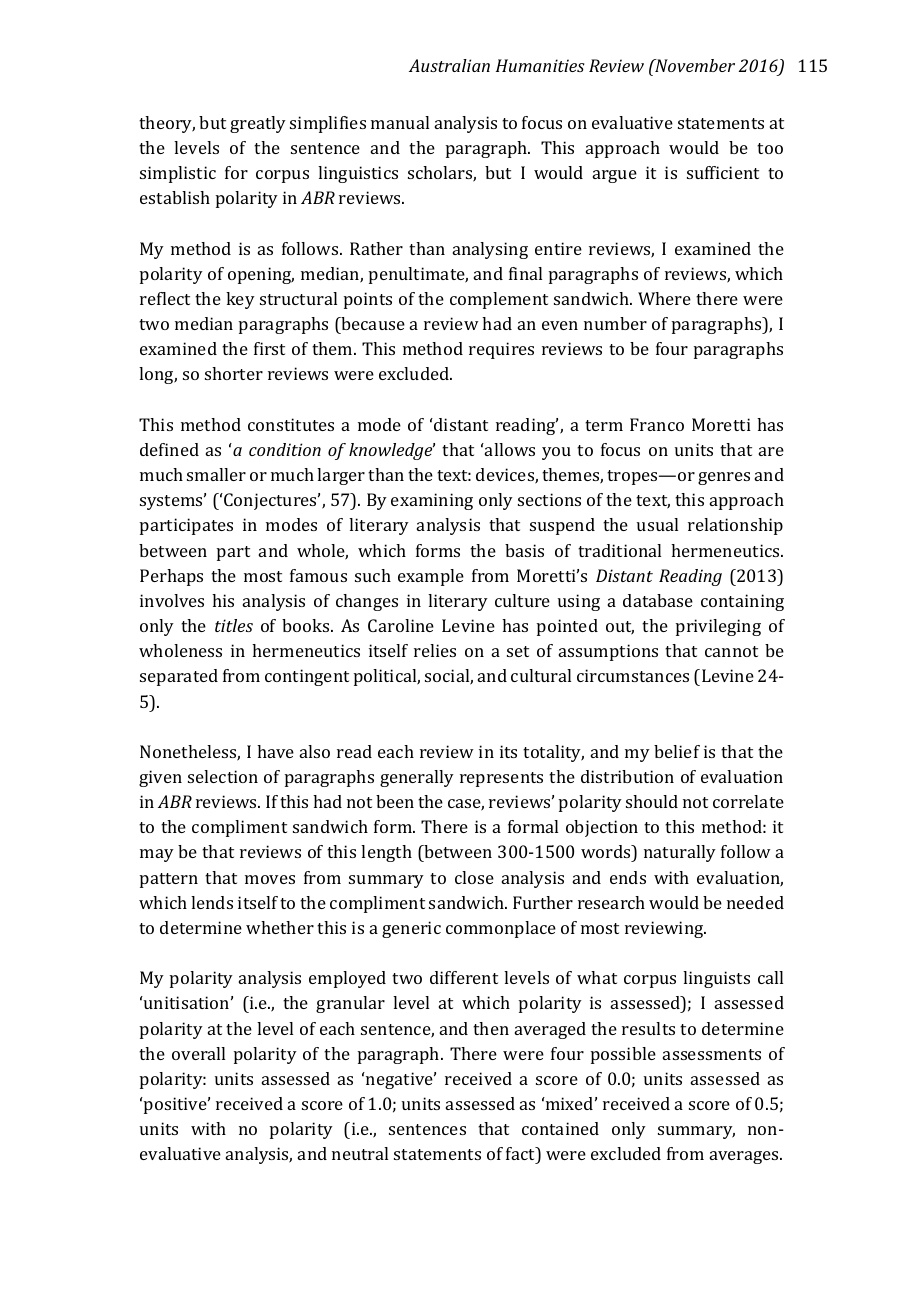  What do you see at coordinates (745, 1157) in the screenshot?
I see `averages` at bounding box center [745, 1157].
